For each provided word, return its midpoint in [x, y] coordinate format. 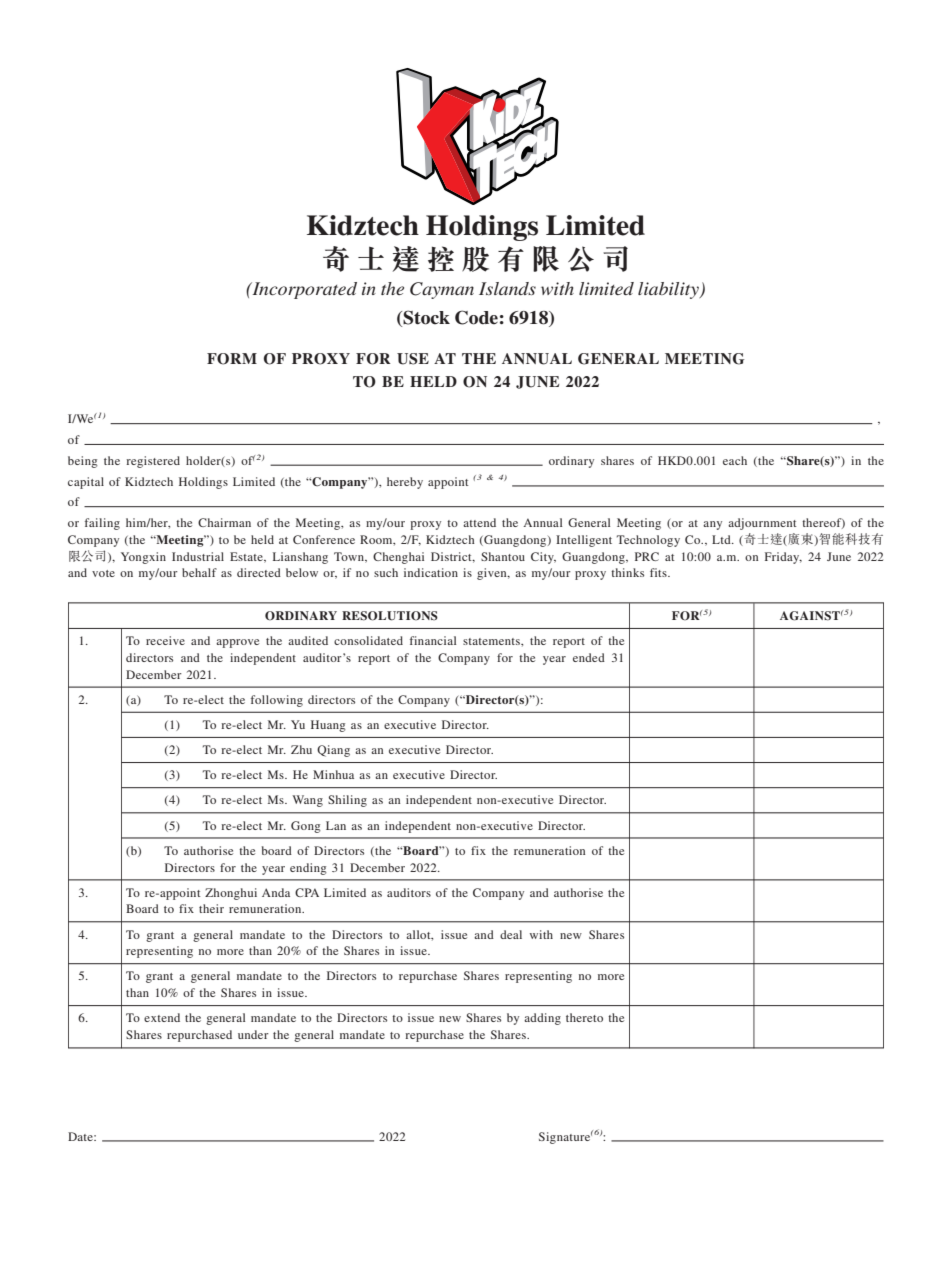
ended [589, 657]
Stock [425, 318]
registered [153, 462]
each [735, 460]
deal [511, 934]
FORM [232, 359]
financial [433, 640]
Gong [306, 827]
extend [162, 1017]
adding [542, 1019]
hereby [405, 483]
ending [308, 869]
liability [669, 290]
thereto [584, 1017]
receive [165, 640]
